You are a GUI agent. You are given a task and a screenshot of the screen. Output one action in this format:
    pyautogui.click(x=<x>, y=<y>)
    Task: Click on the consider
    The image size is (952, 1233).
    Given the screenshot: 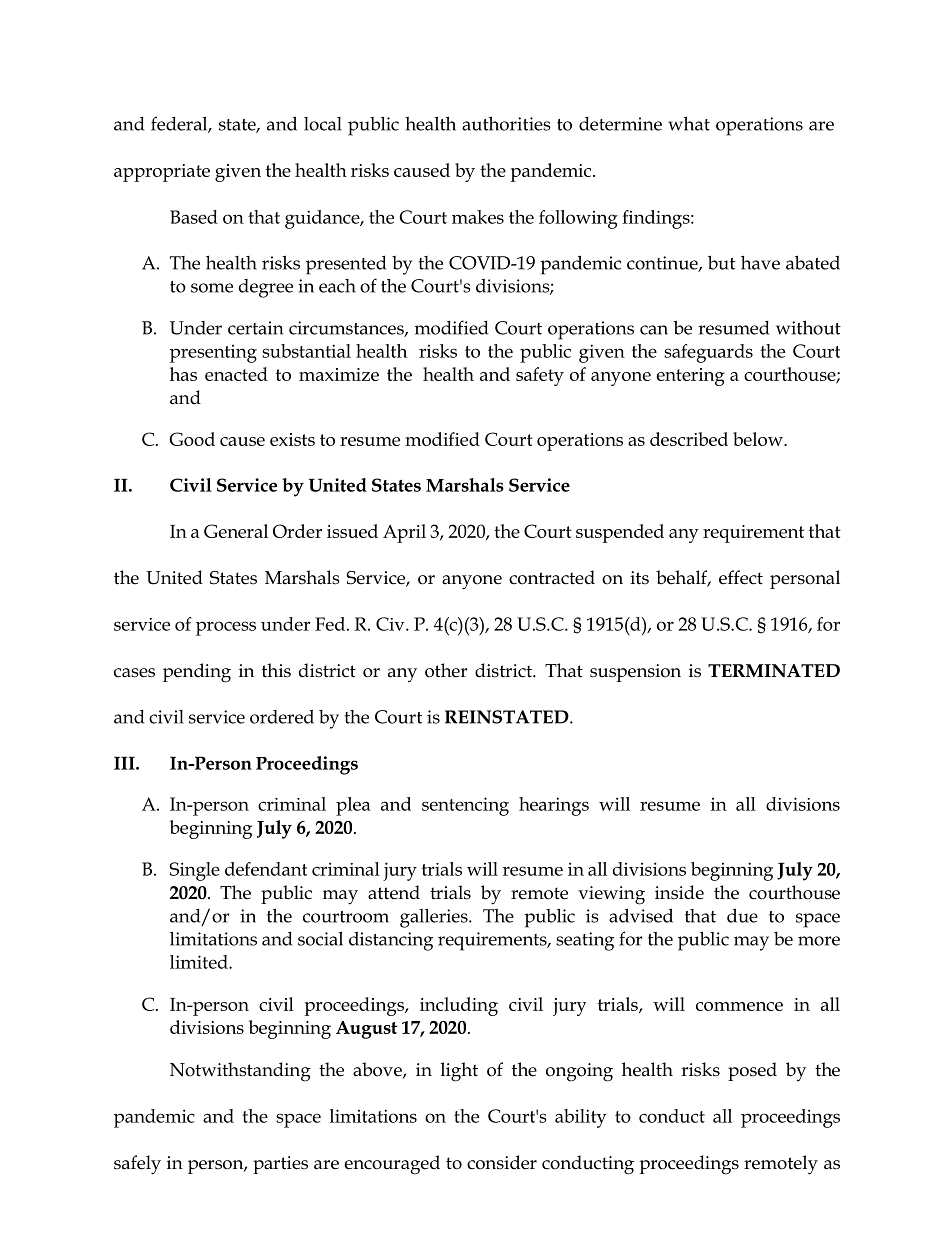 What is the action you would take?
    pyautogui.click(x=502, y=1162)
